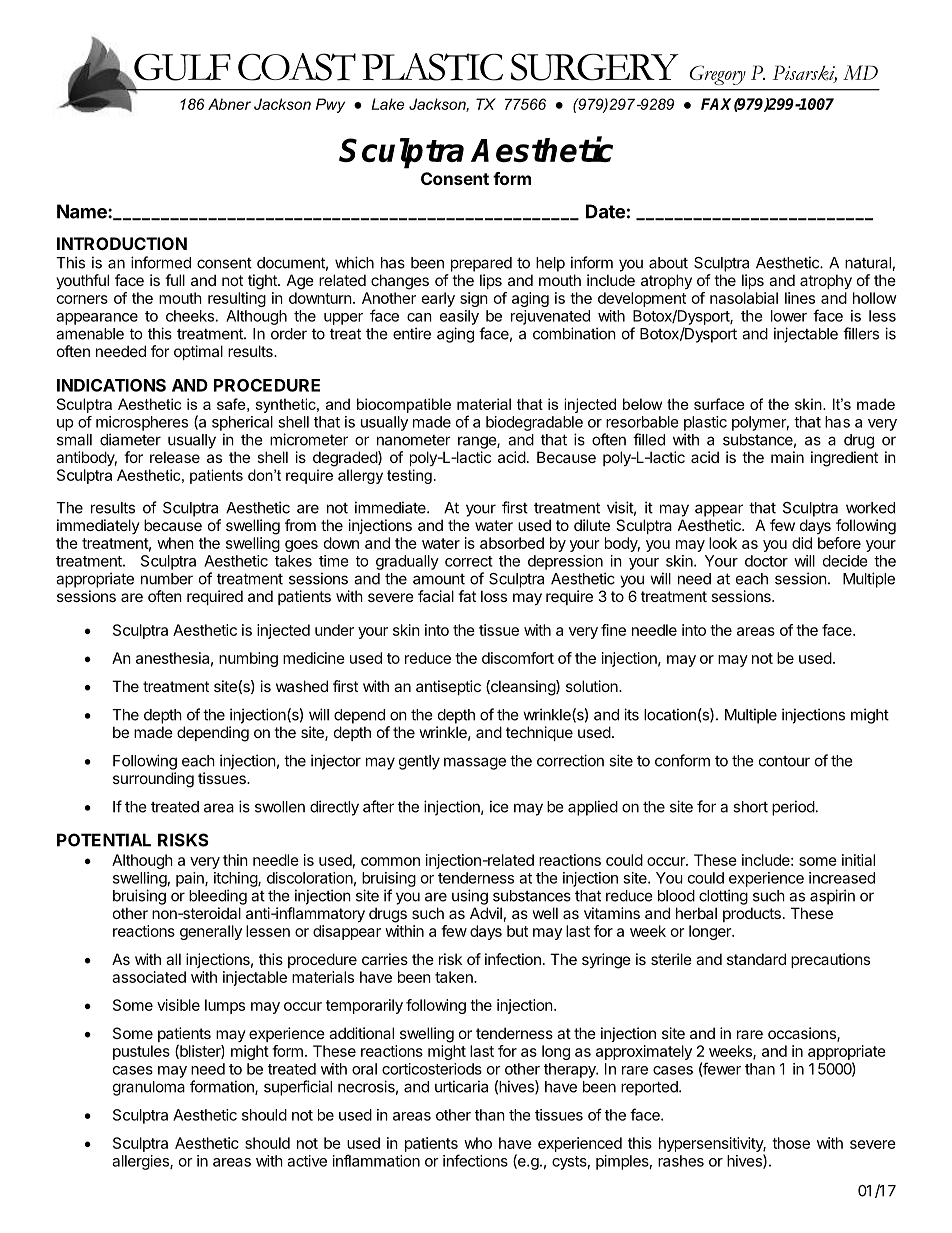 This page has width=952, height=1233. Describe the element at coordinates (181, 68) in the page. I see `GULF` at that location.
